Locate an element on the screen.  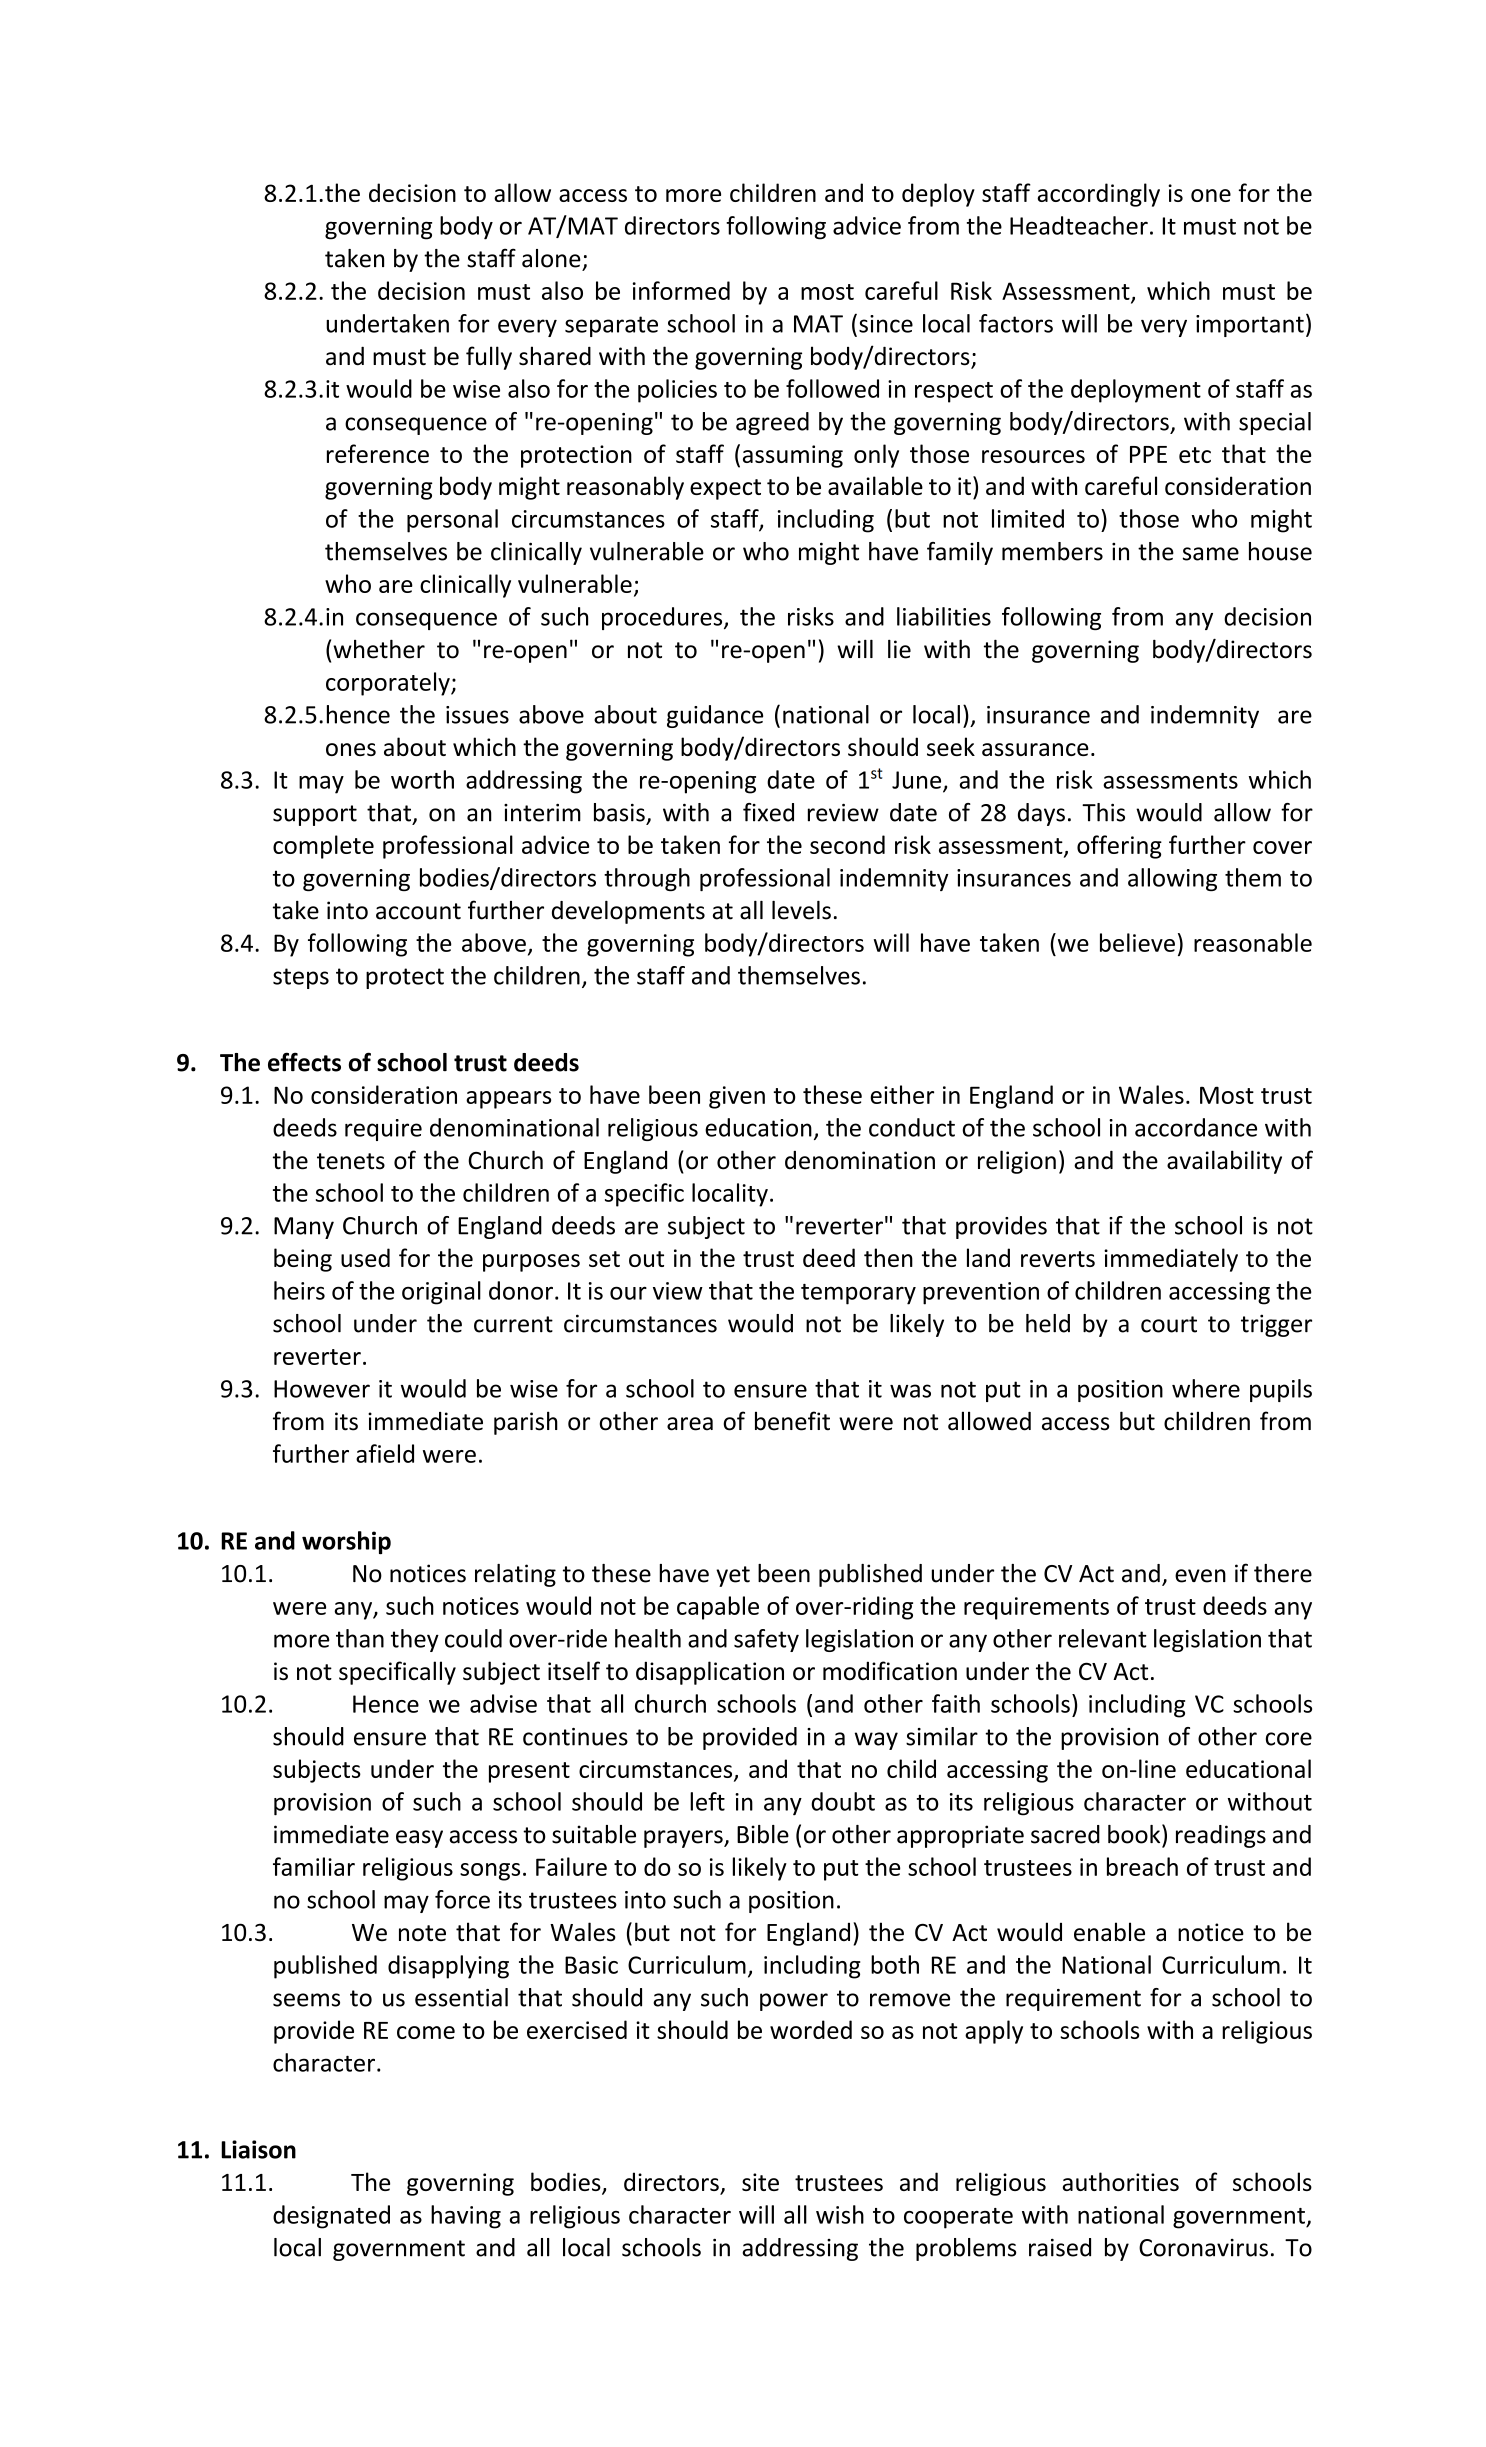
site is located at coordinates (760, 2182).
